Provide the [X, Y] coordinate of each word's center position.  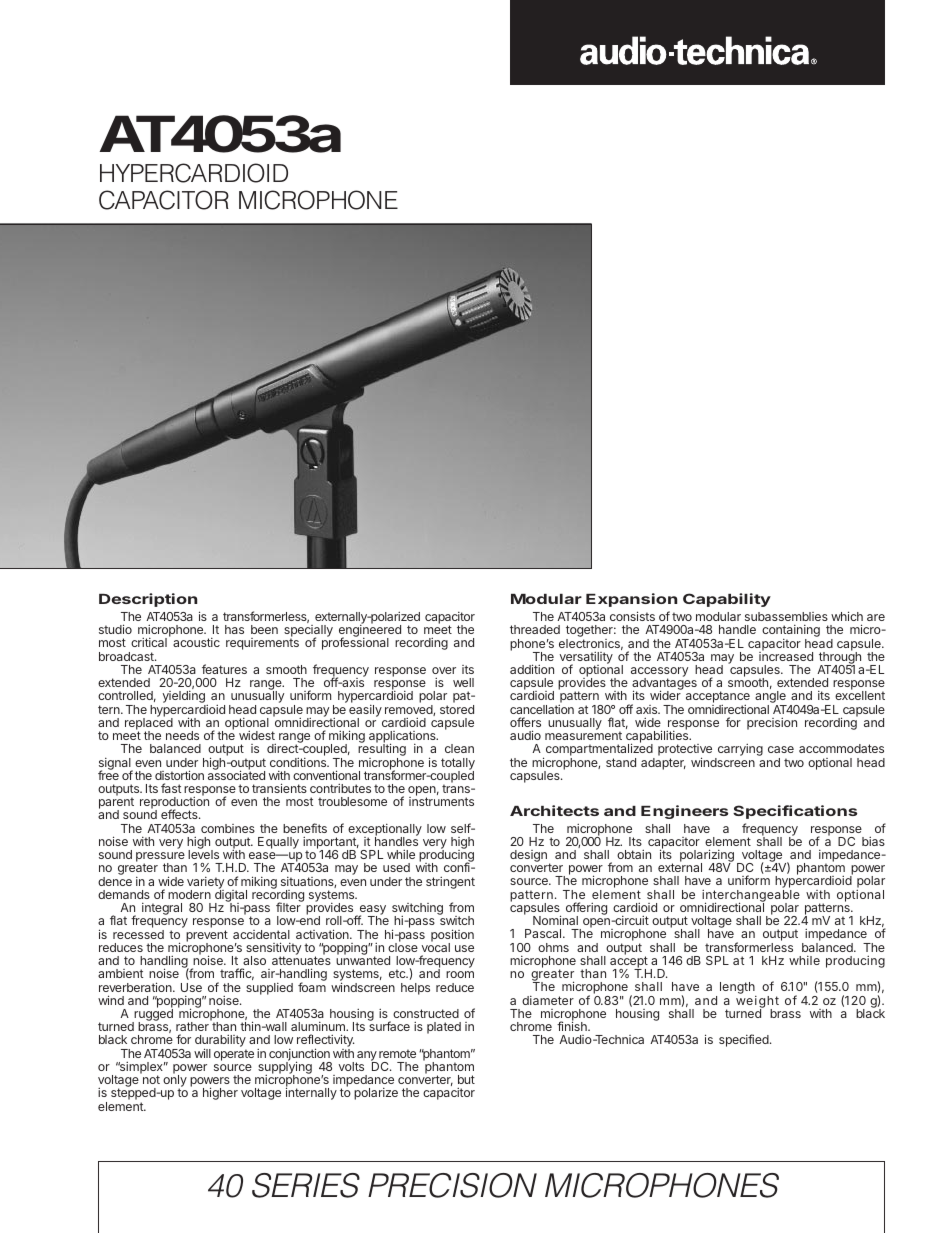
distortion [179, 775]
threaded [535, 629]
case [781, 749]
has [234, 629]
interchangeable [751, 896]
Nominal [555, 920]
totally [458, 765]
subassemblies [786, 616]
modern [189, 894]
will [202, 1053]
